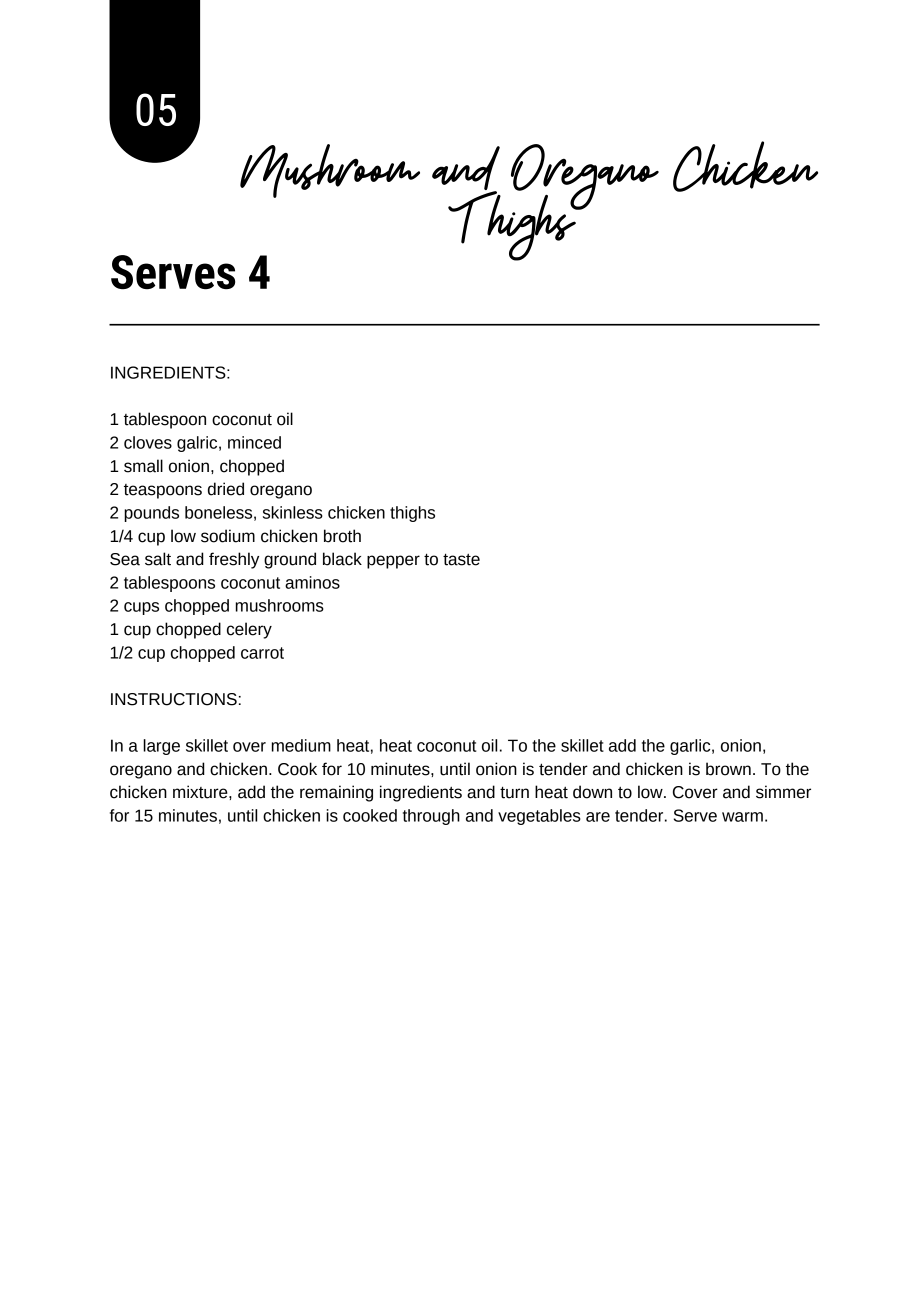 This screenshot has width=924, height=1308. I want to click on broth, so click(342, 536).
